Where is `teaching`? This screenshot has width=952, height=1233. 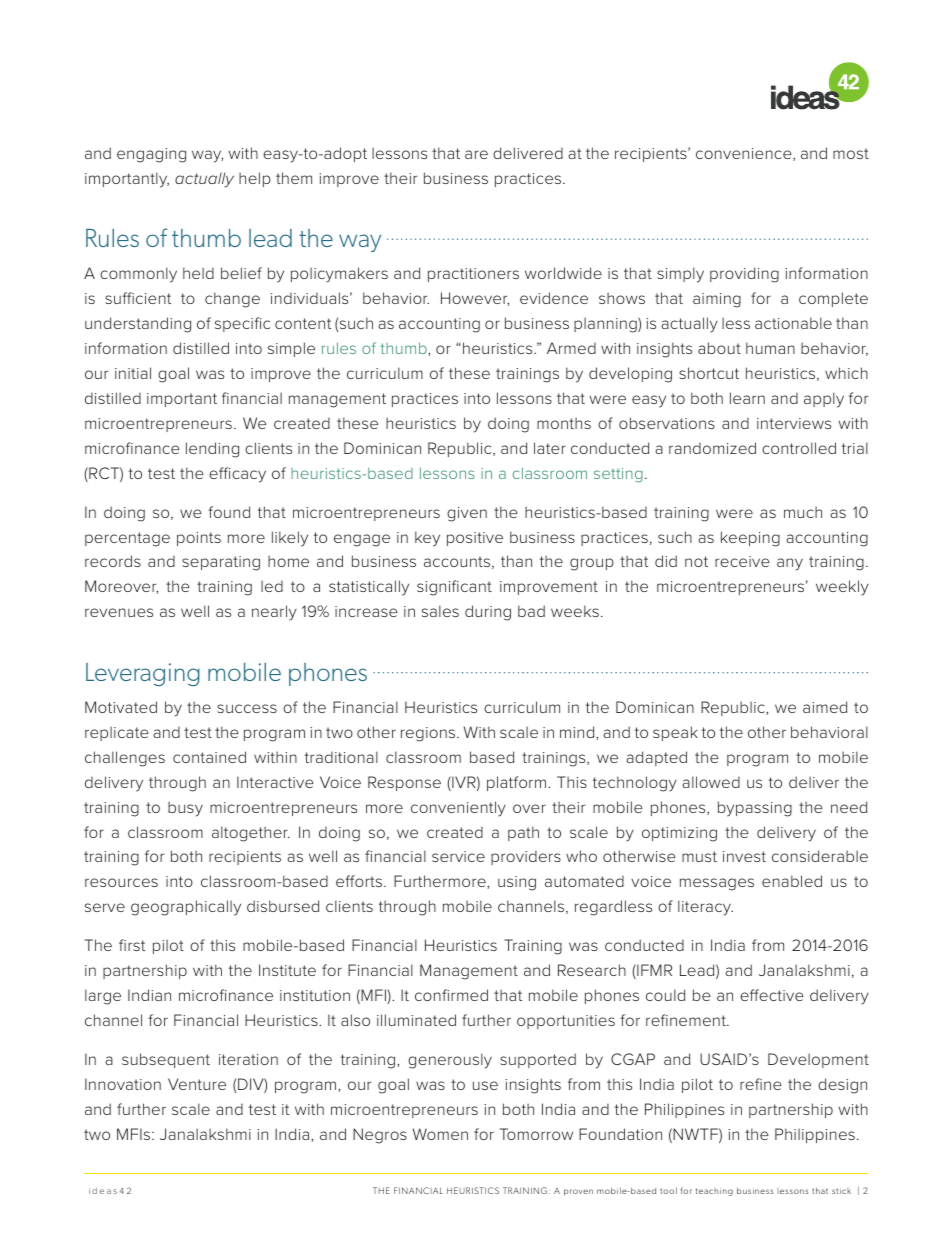
teaching is located at coordinates (714, 1192).
